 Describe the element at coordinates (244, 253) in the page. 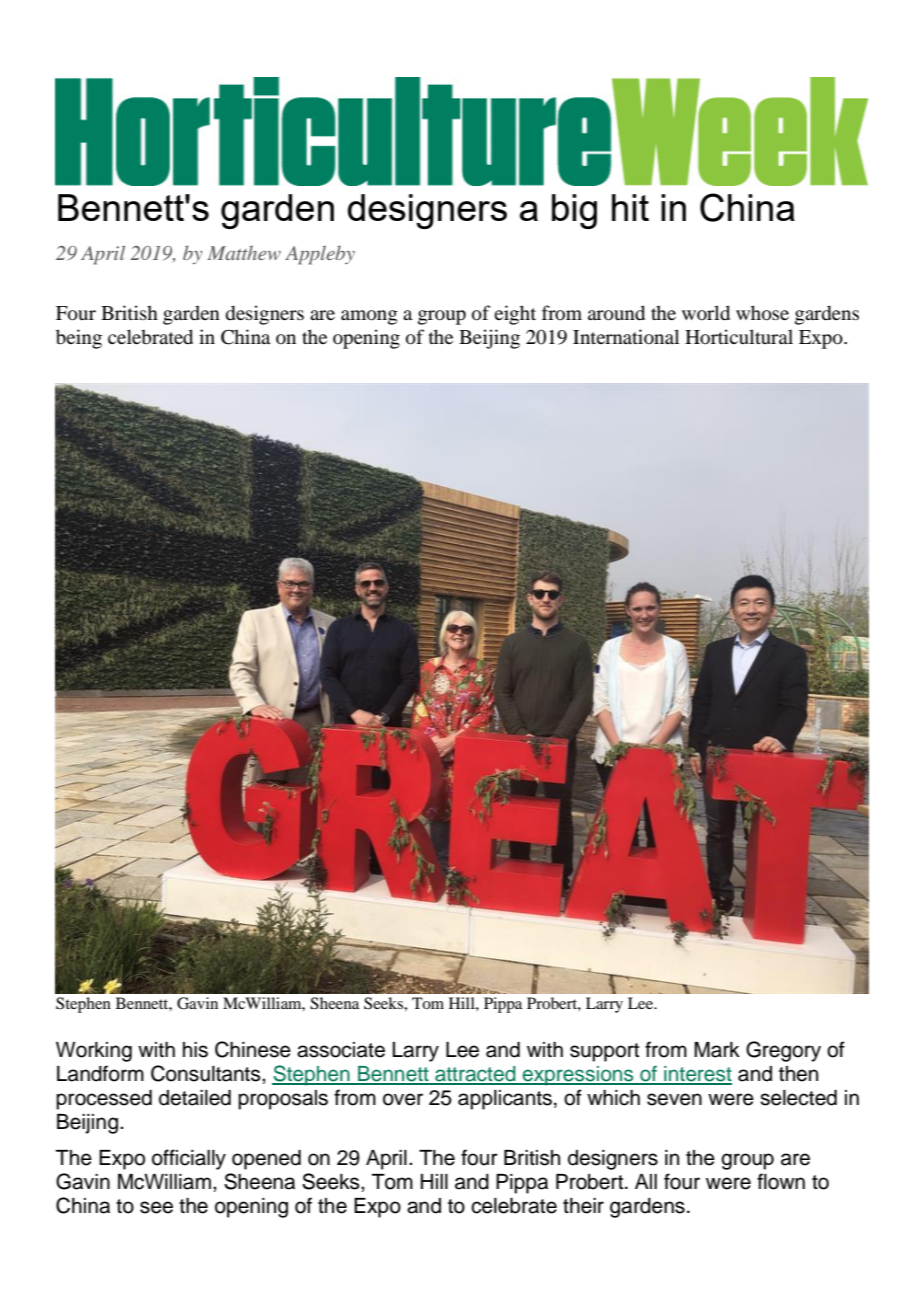

I see `Matthew` at that location.
